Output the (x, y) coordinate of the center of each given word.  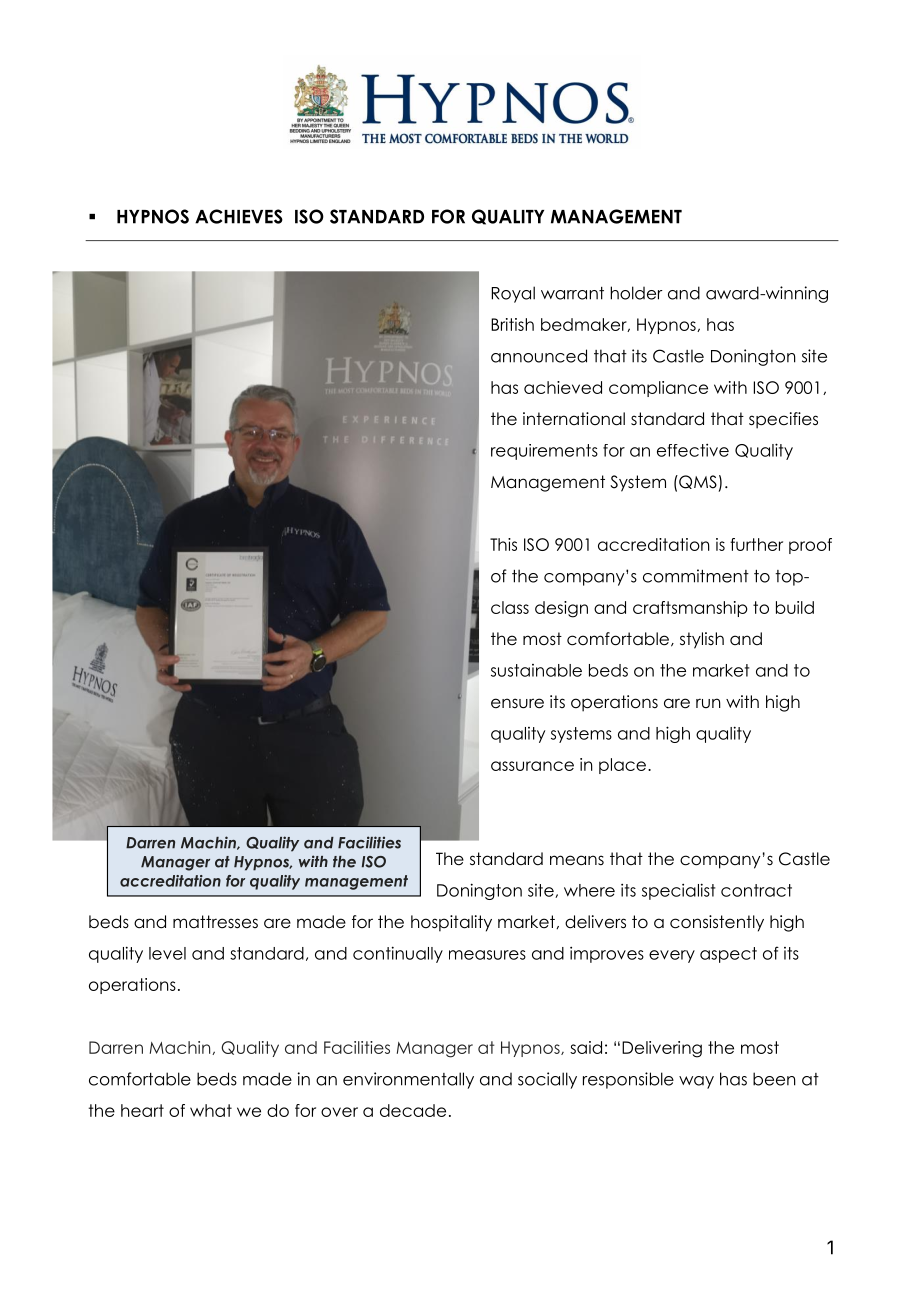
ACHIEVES (239, 216)
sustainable (536, 670)
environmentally (408, 1080)
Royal (513, 294)
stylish (702, 640)
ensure (517, 703)
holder (636, 293)
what (211, 1110)
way (696, 1082)
